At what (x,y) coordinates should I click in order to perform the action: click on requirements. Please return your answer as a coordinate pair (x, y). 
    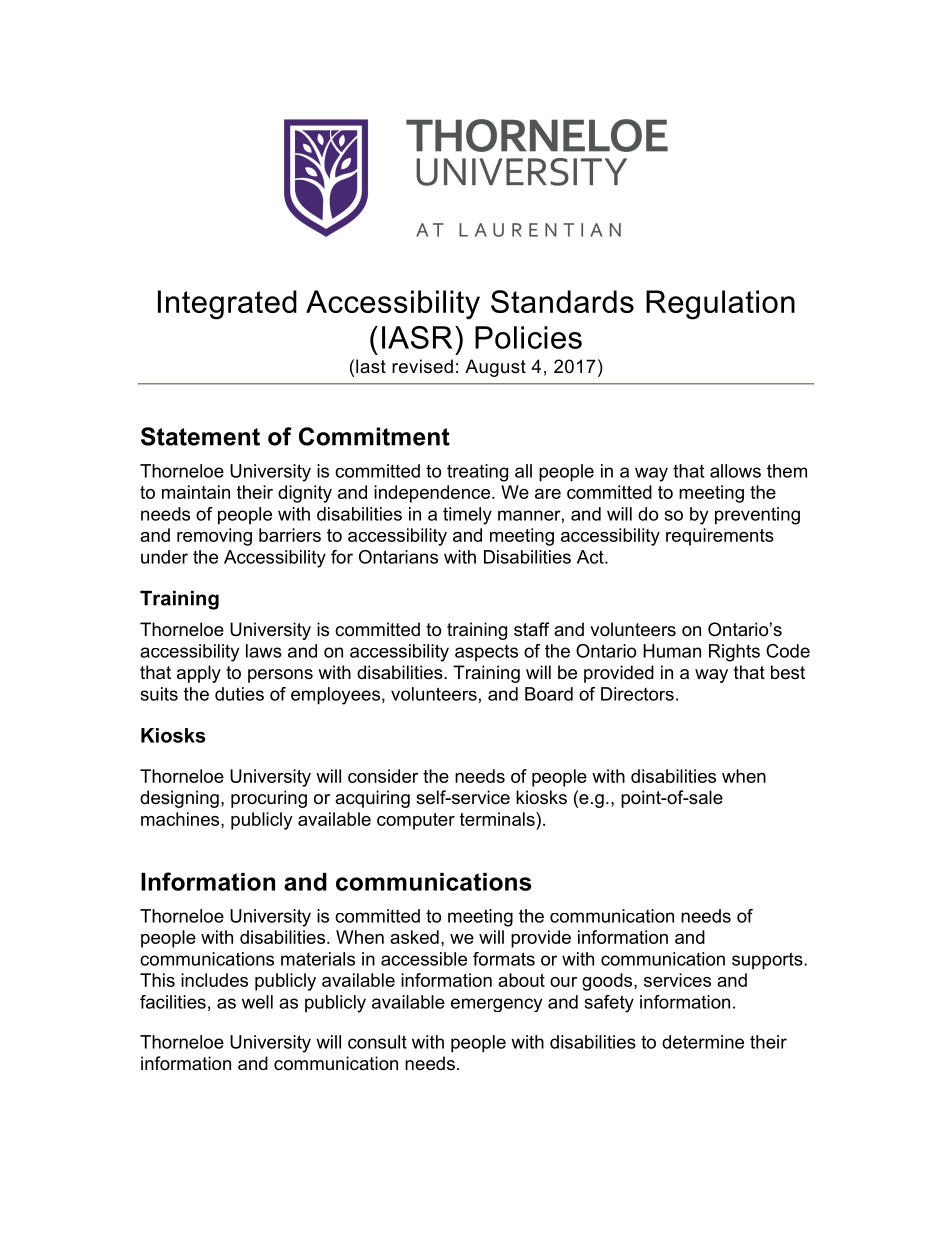
    Looking at the image, I should click on (720, 537).
